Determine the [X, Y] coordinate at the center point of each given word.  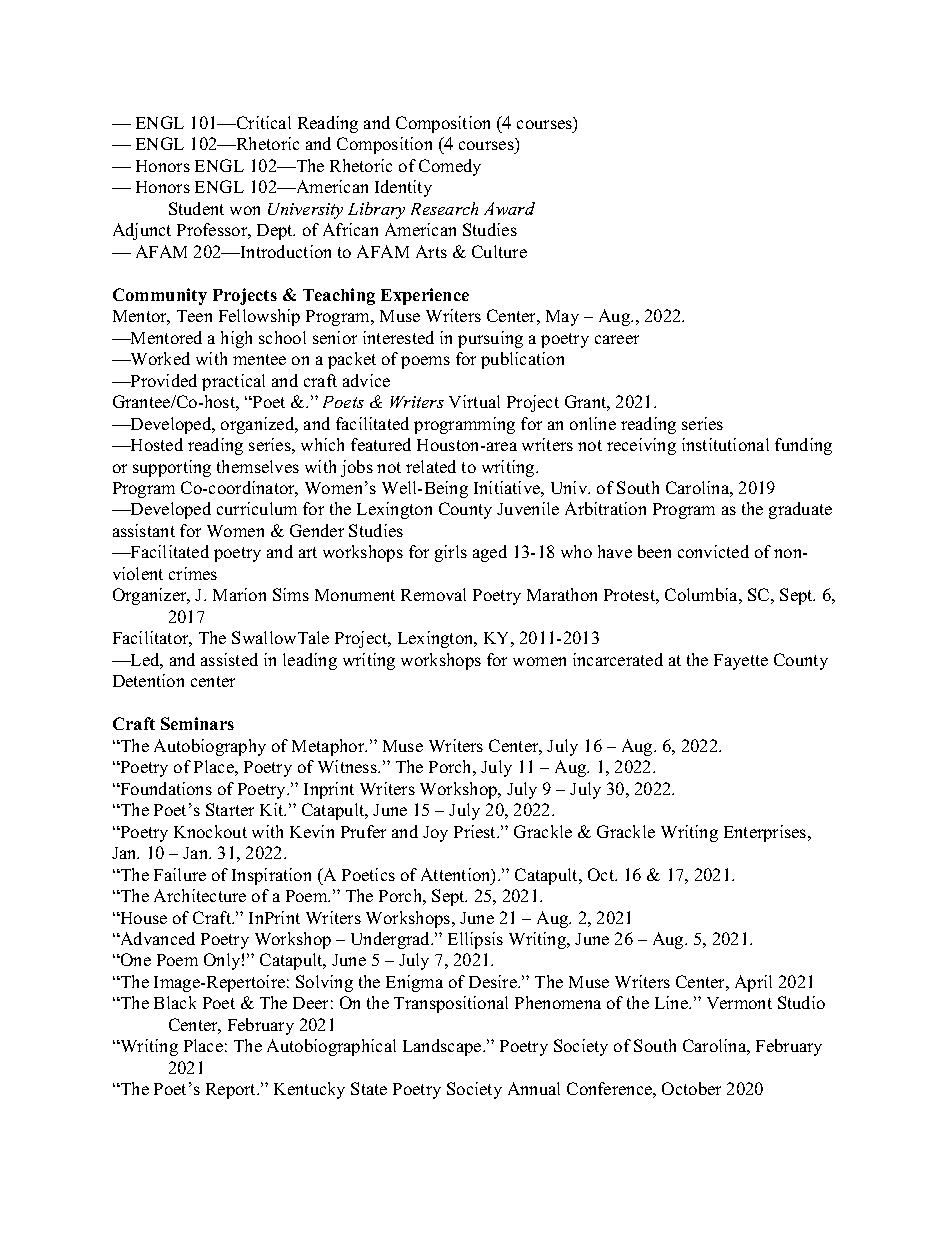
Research [444, 208]
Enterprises [766, 833]
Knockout [210, 831]
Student [196, 208]
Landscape [443, 1047]
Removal [433, 594]
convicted [713, 551]
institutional [725, 444]
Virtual [474, 401]
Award [509, 208]
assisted [229, 659]
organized [259, 425]
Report [232, 1091]
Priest [476, 831]
